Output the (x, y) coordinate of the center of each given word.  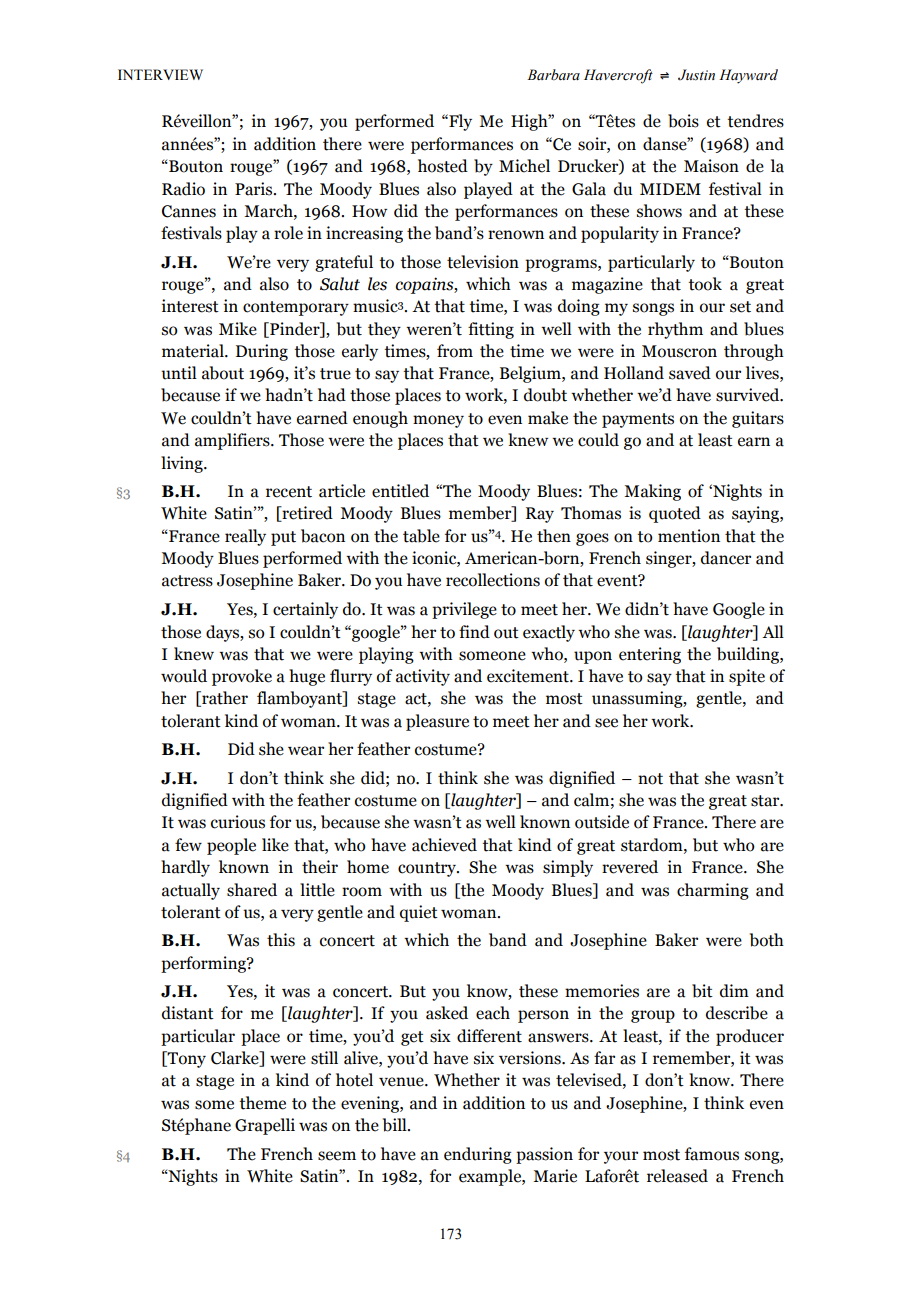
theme (262, 1103)
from (455, 351)
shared (252, 890)
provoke (242, 677)
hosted (443, 166)
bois (683, 121)
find (474, 632)
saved (690, 373)
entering (650, 655)
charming (713, 891)
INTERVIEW (160, 74)
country (428, 869)
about (223, 373)
